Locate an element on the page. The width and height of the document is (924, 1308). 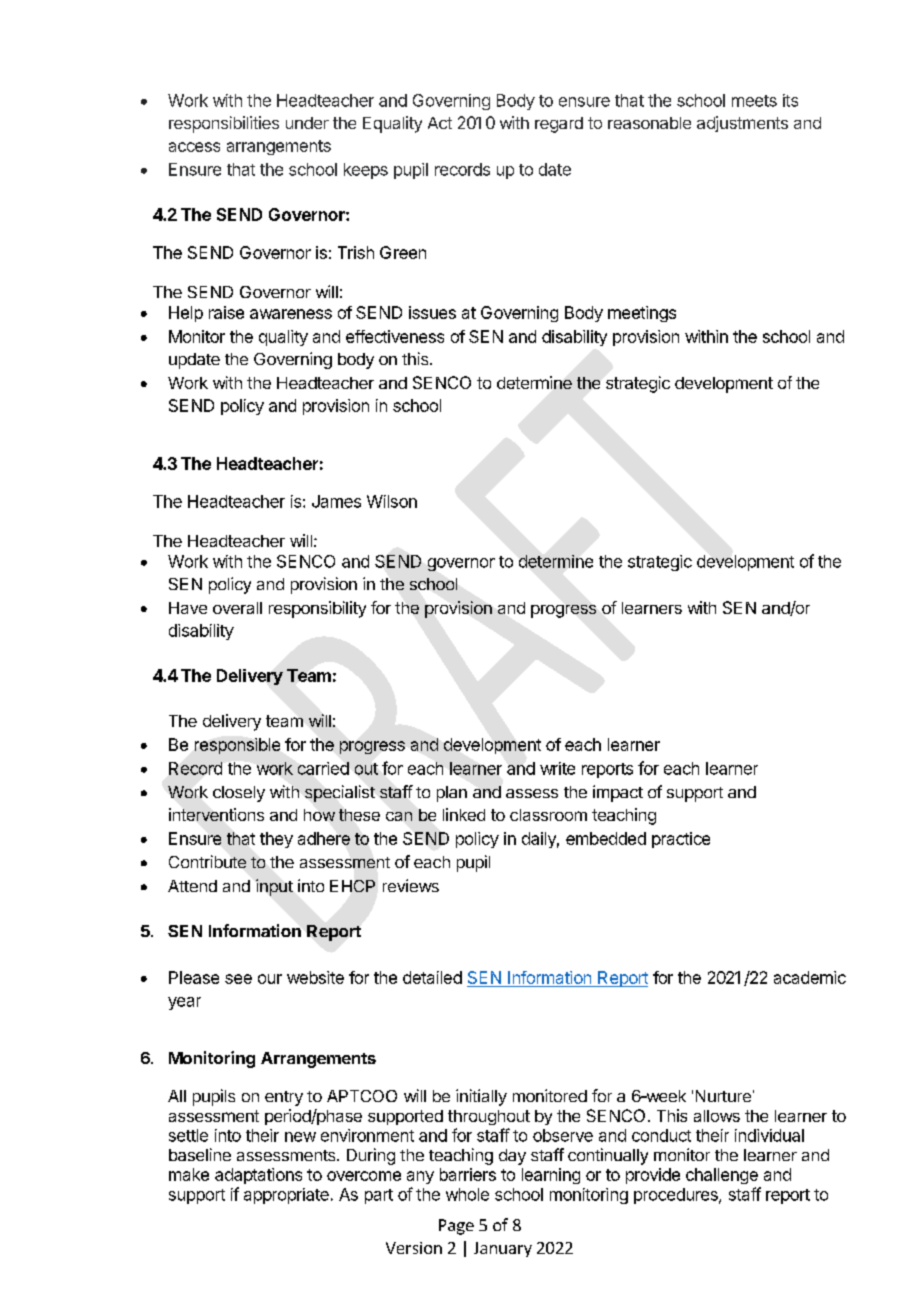
our is located at coordinates (270, 979).
